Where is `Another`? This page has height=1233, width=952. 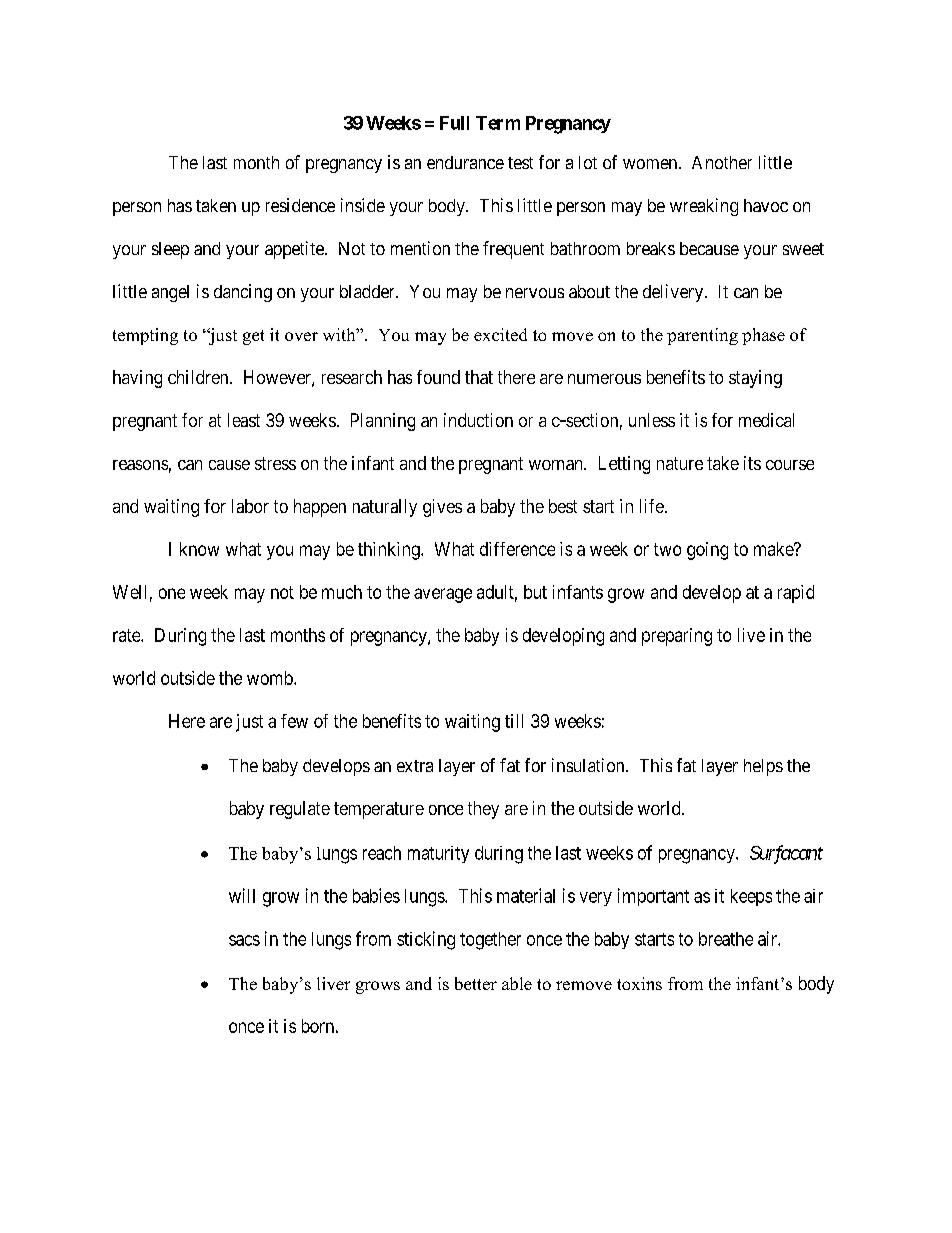
Another is located at coordinates (722, 162).
